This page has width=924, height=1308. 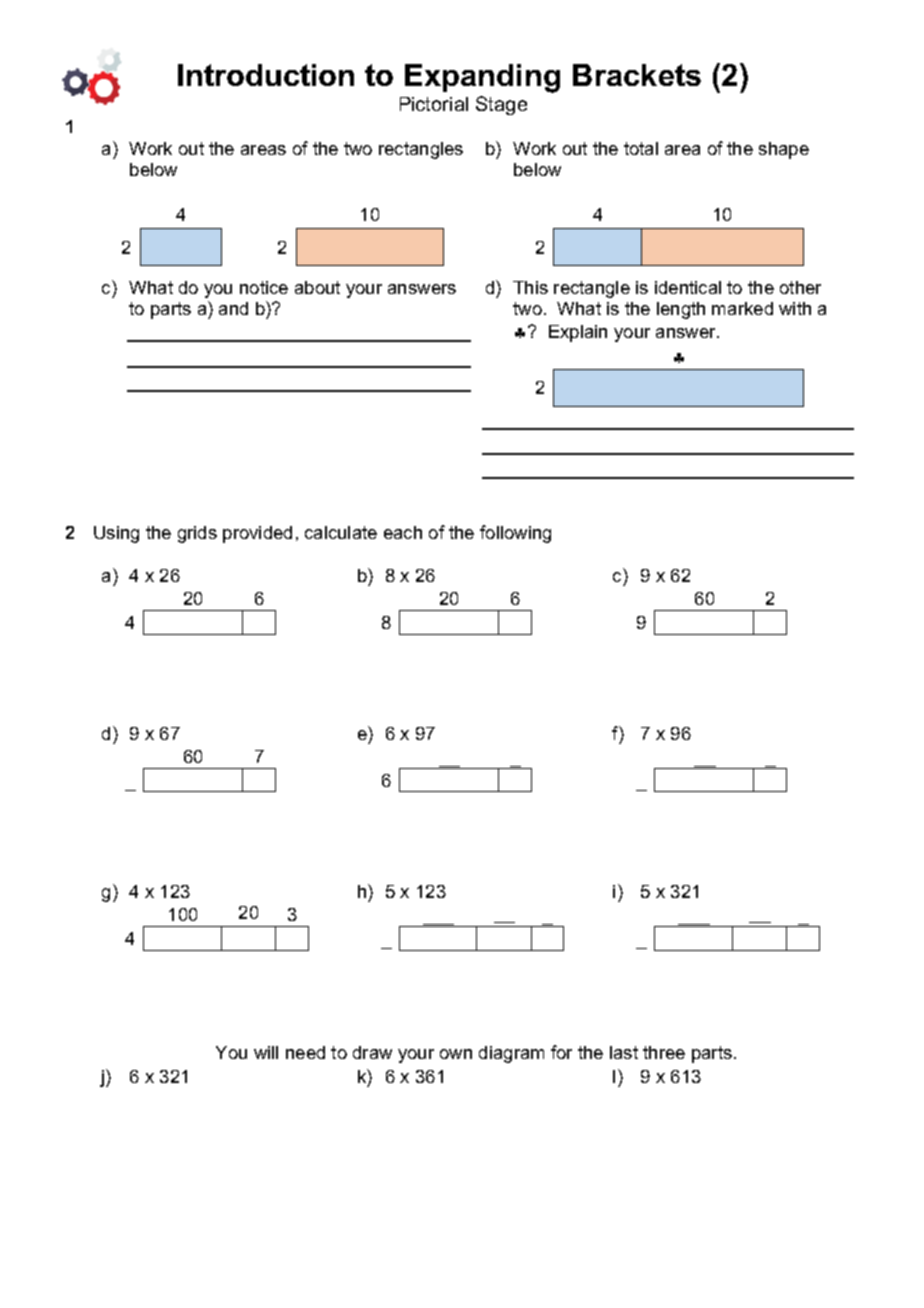 I want to click on three, so click(x=664, y=1052).
